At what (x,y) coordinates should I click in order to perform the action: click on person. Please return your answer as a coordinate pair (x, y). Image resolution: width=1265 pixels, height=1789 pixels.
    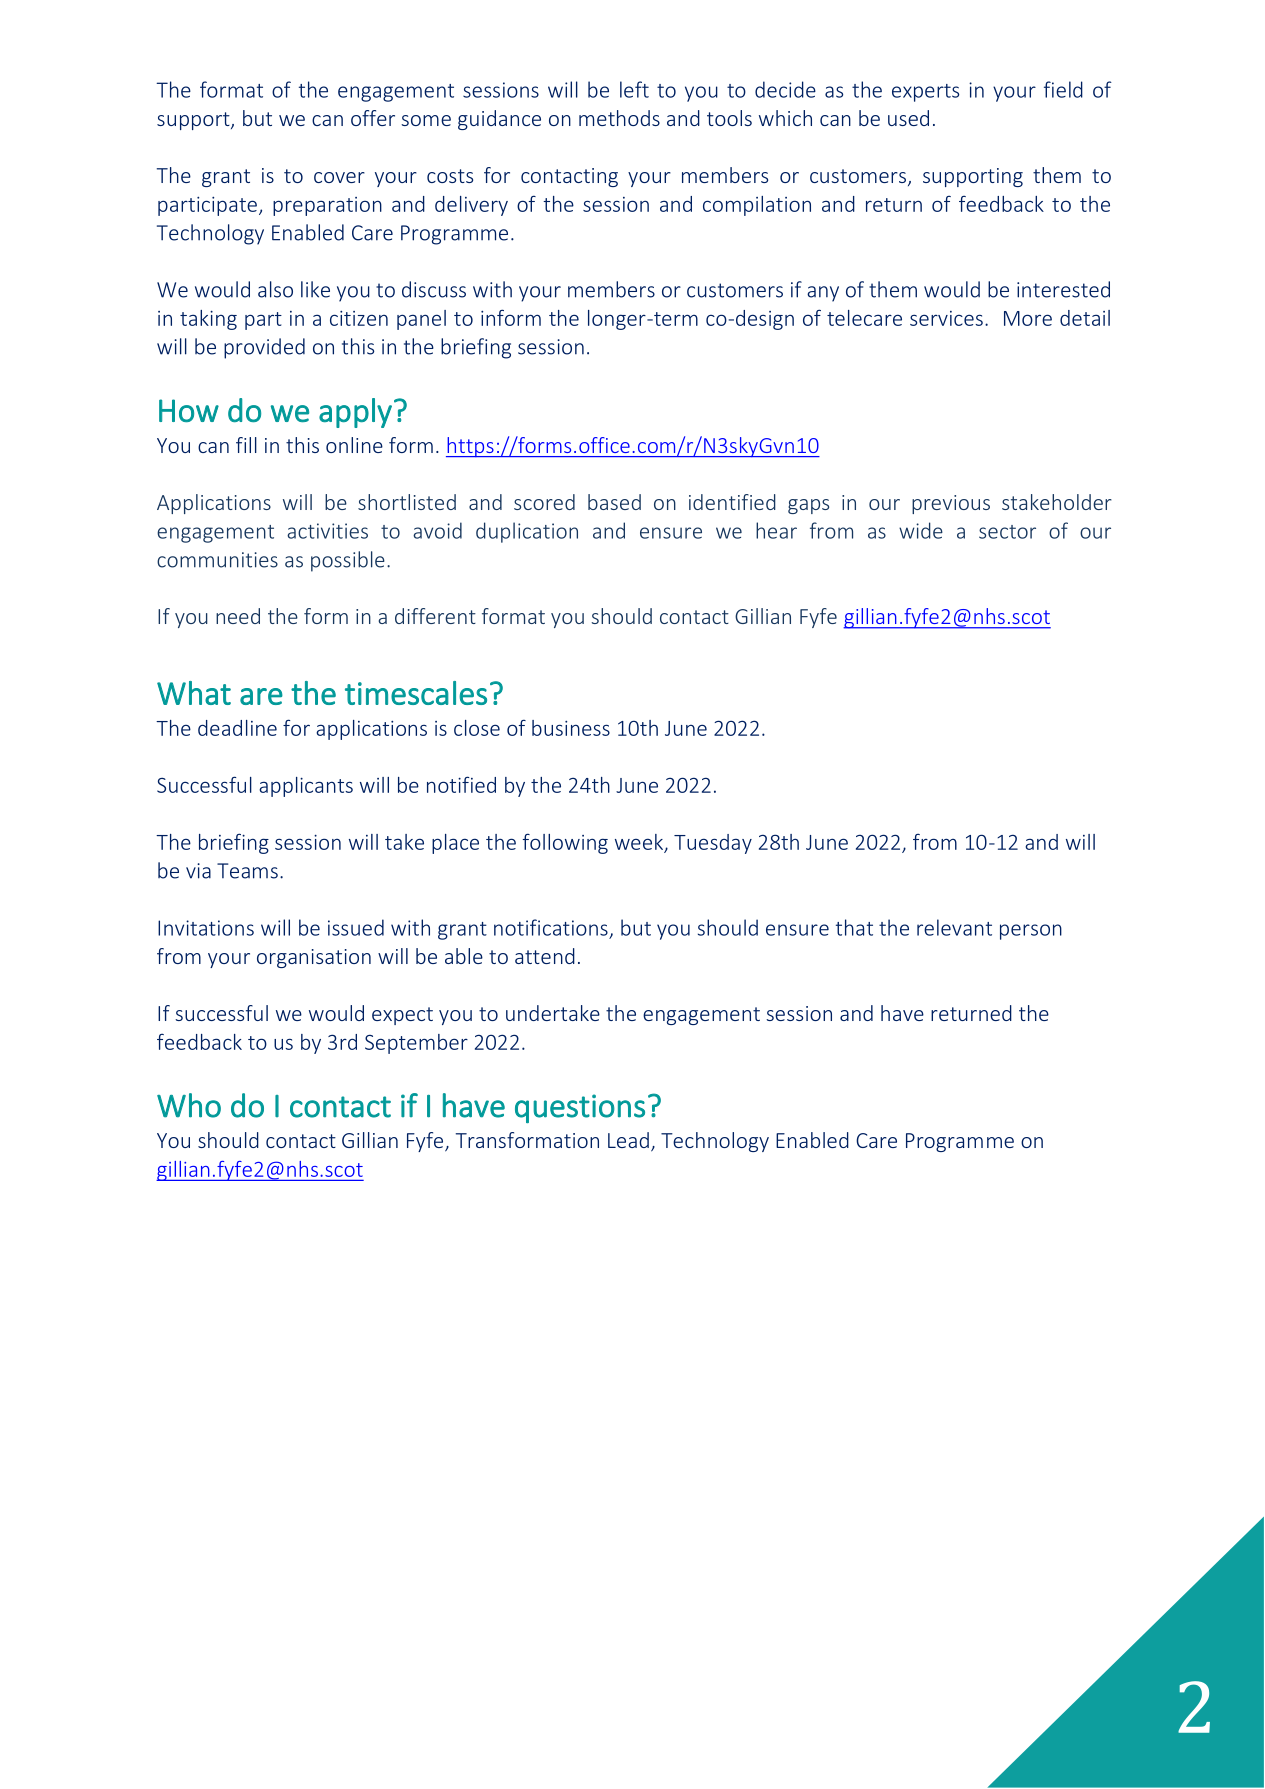
    Looking at the image, I should click on (1031, 932).
